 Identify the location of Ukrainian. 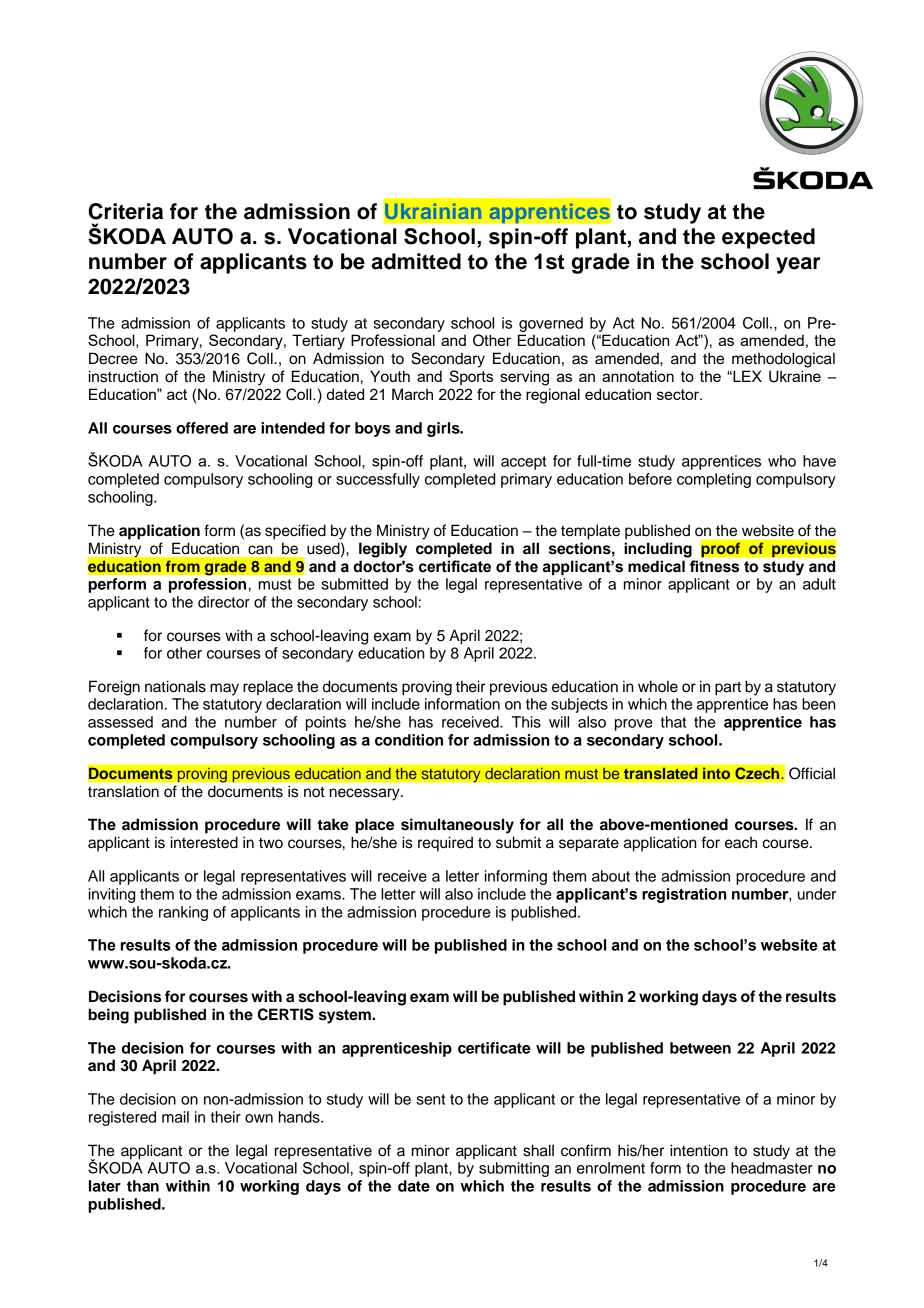
(433, 211).
